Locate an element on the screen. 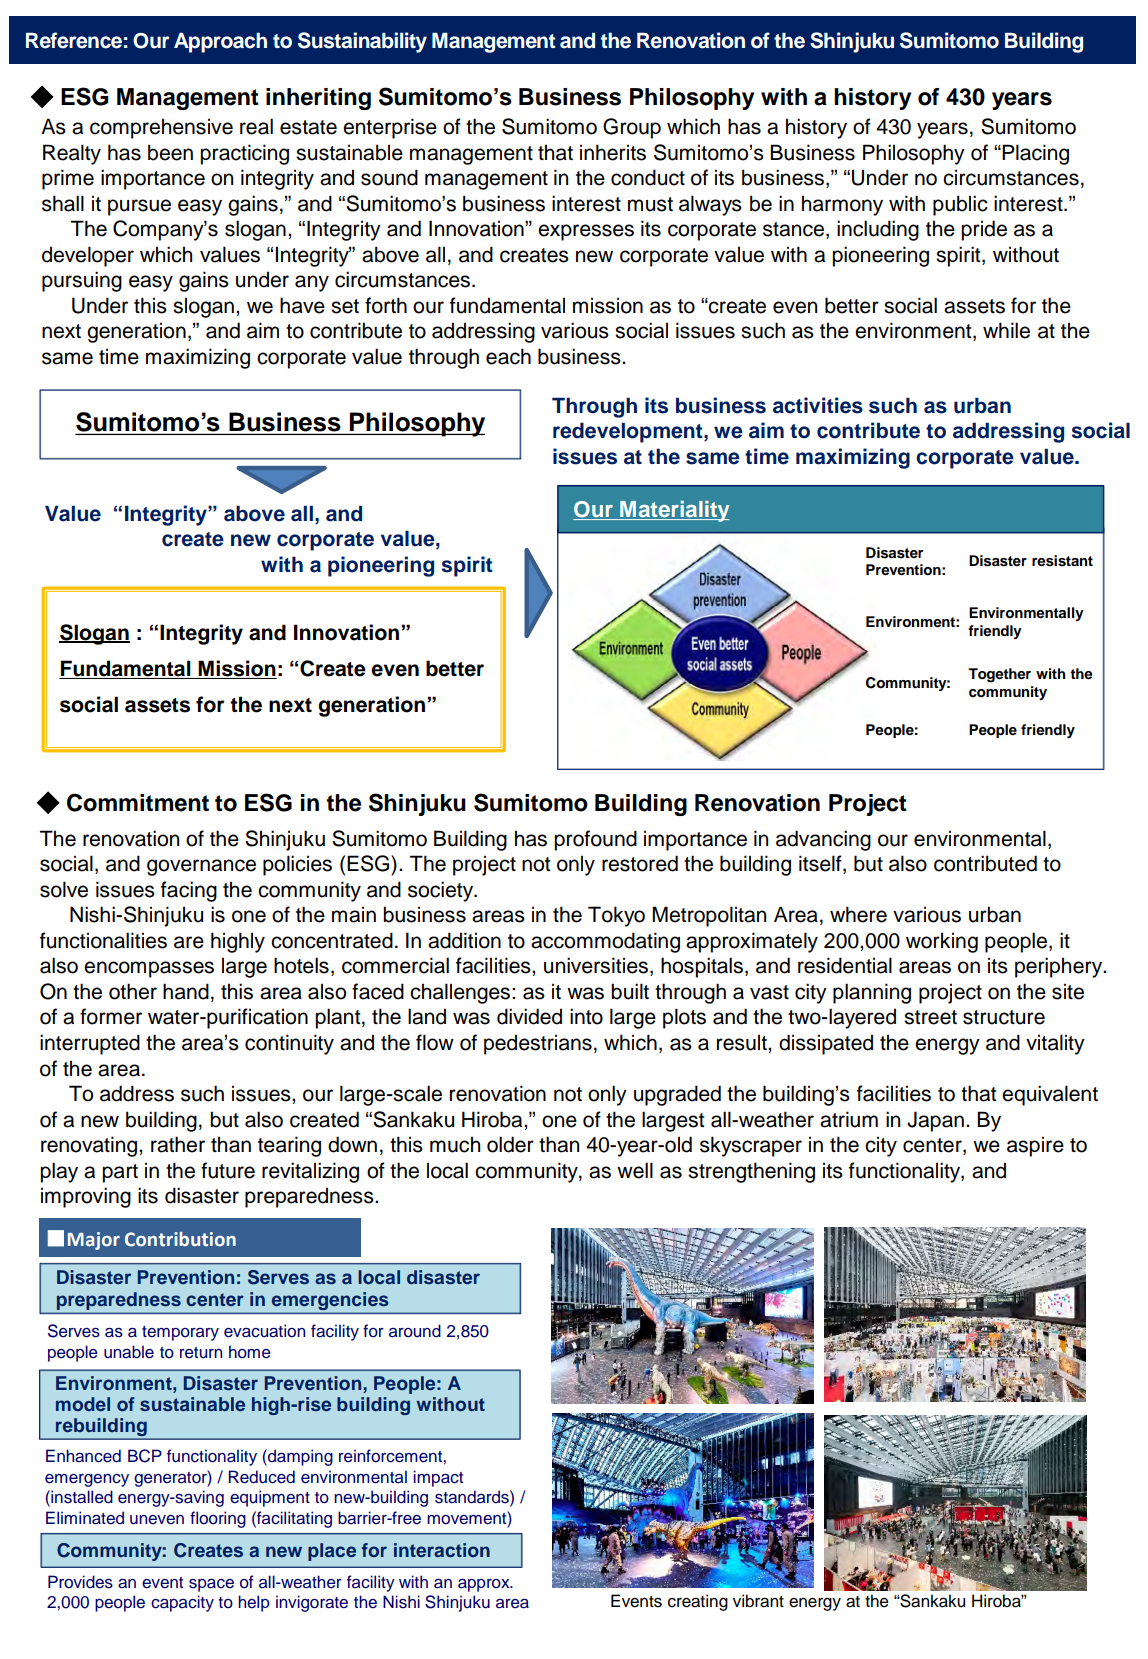 Image resolution: width=1148 pixels, height=1659 pixels. pedestrians is located at coordinates (538, 1044).
